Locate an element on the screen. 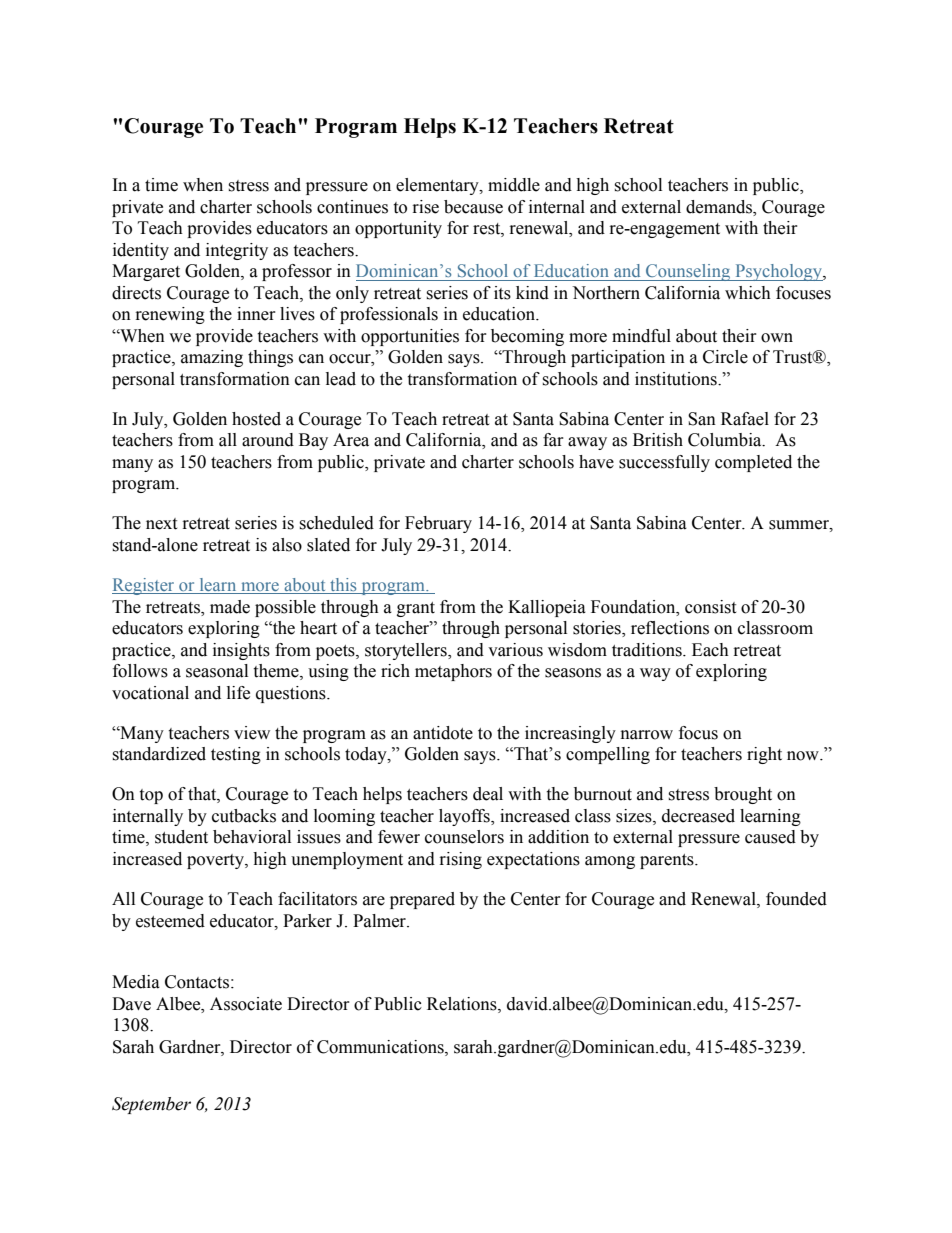 Image resolution: width=952 pixels, height=1233 pixels. metaphors is located at coordinates (453, 672).
